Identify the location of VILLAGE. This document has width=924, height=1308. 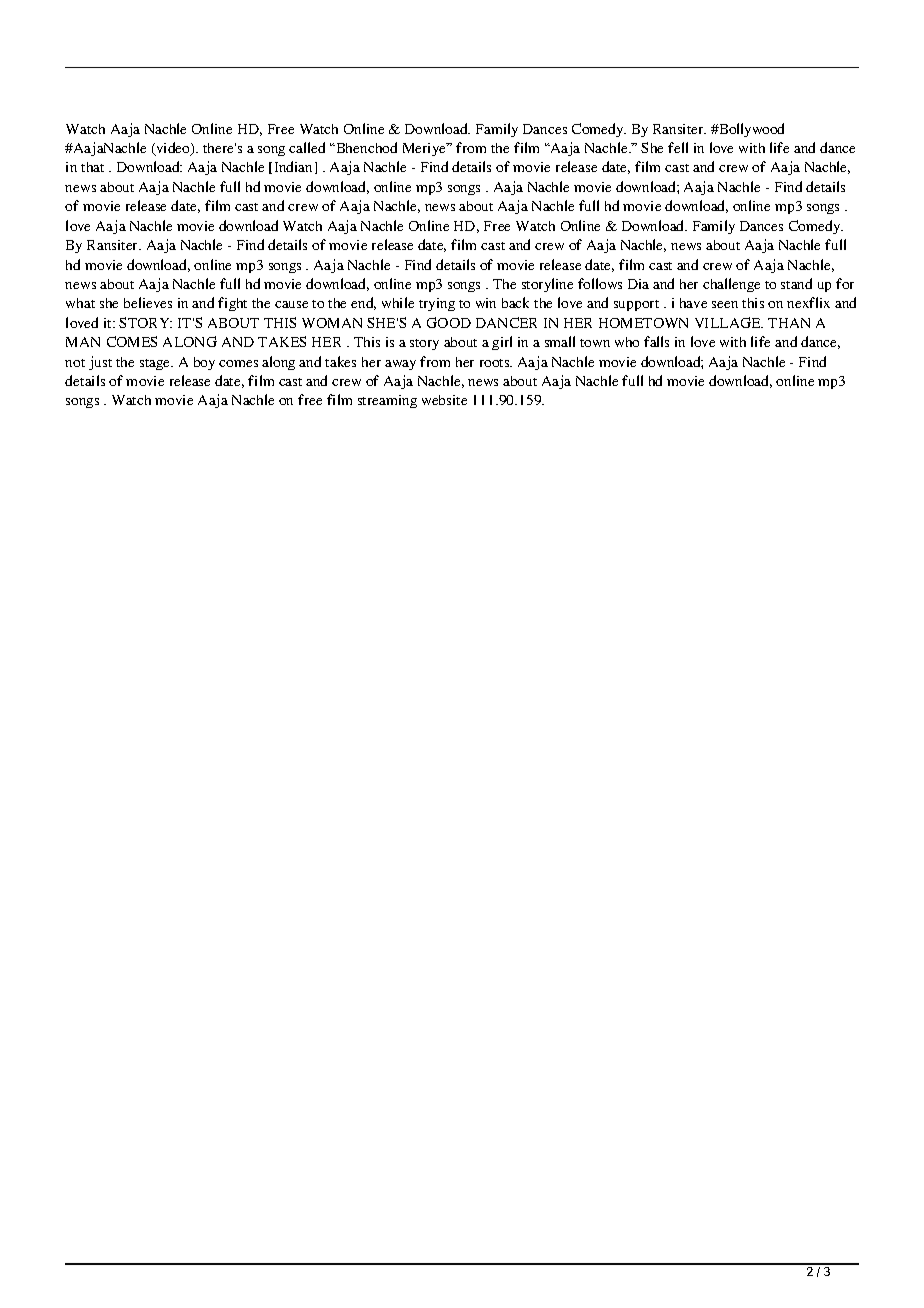
(729, 322).
